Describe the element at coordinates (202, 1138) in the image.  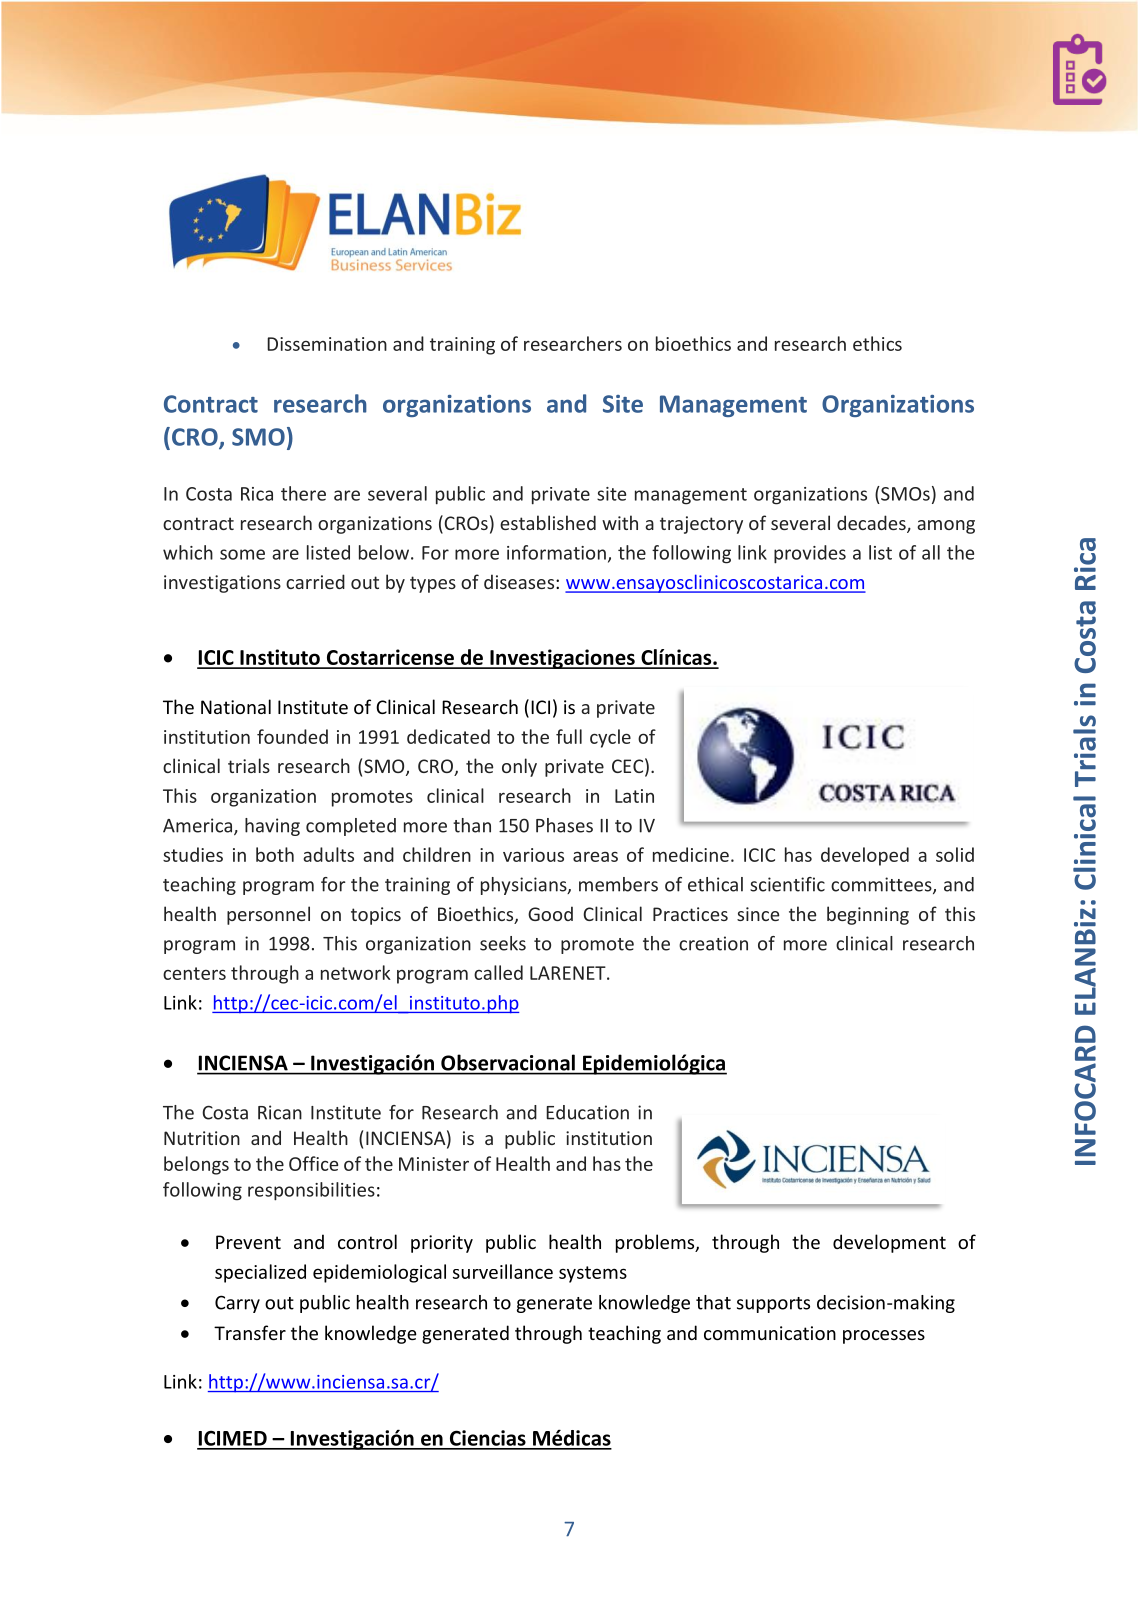
I see `Nutrition` at that location.
